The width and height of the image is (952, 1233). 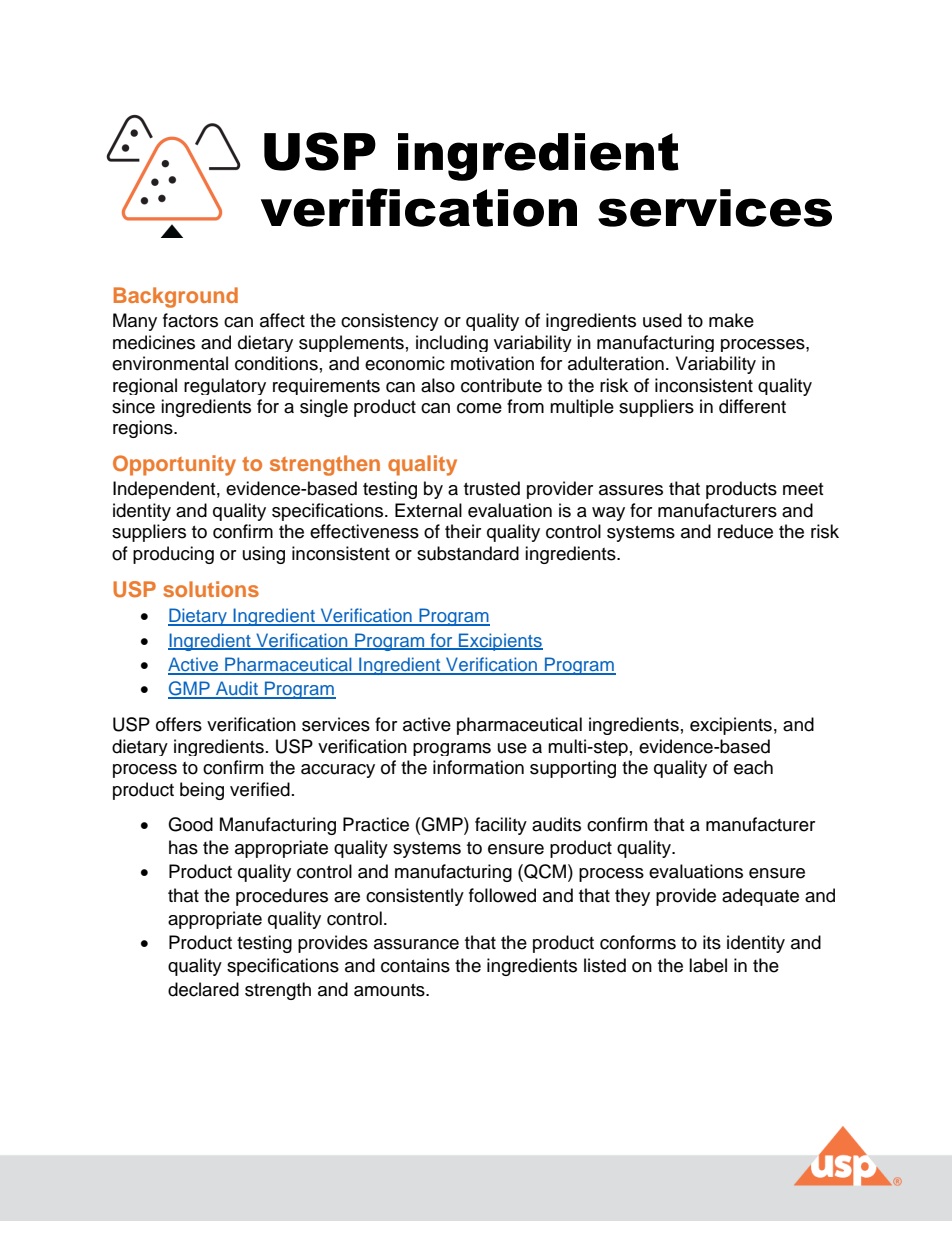 What do you see at coordinates (731, 320) in the image?
I see `make` at bounding box center [731, 320].
